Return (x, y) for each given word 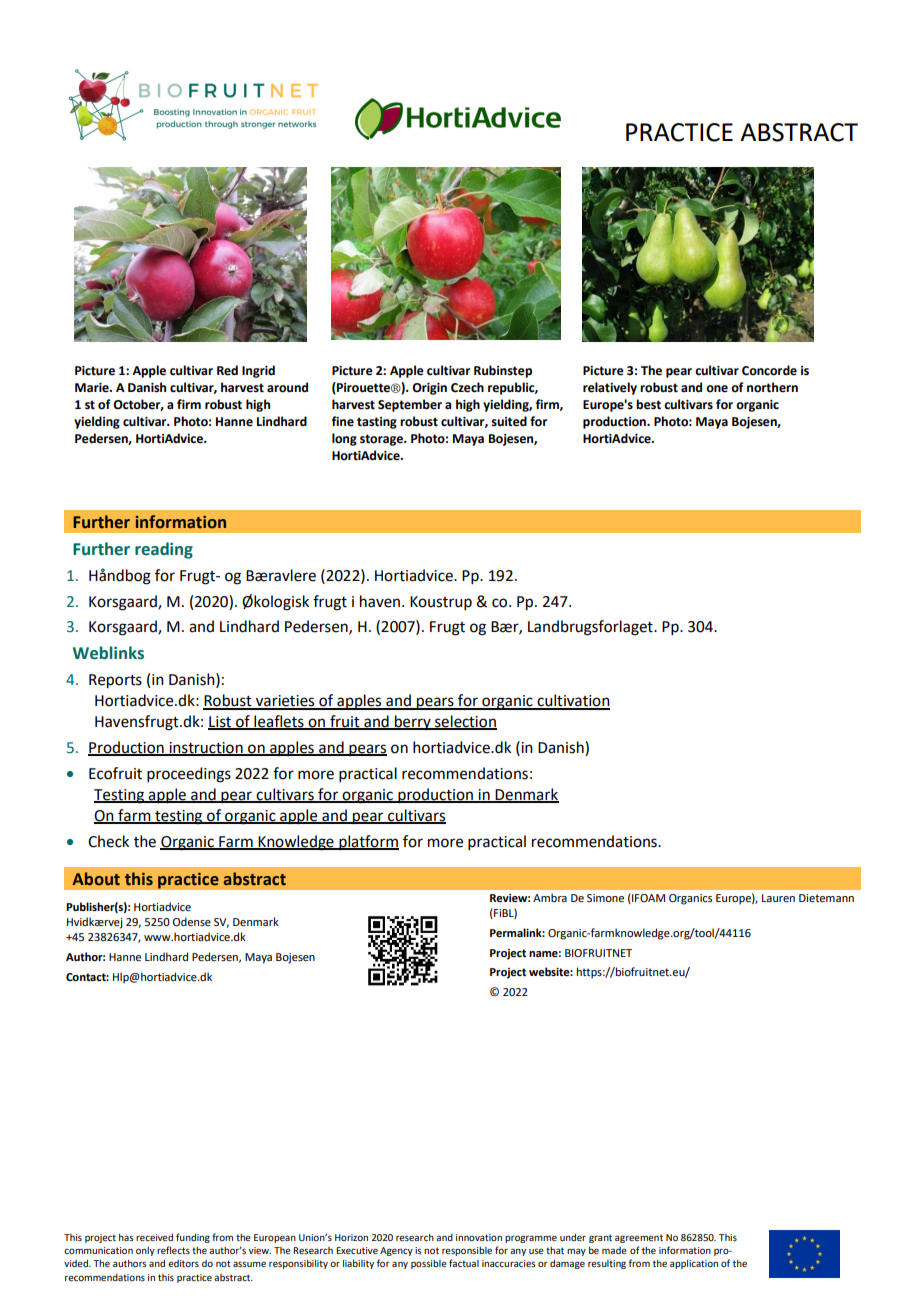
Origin (429, 389)
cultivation (572, 701)
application (694, 1264)
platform (368, 842)
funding (193, 1238)
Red (227, 370)
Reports (115, 681)
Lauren (778, 898)
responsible (467, 1251)
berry (413, 722)
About (96, 879)
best (648, 404)
